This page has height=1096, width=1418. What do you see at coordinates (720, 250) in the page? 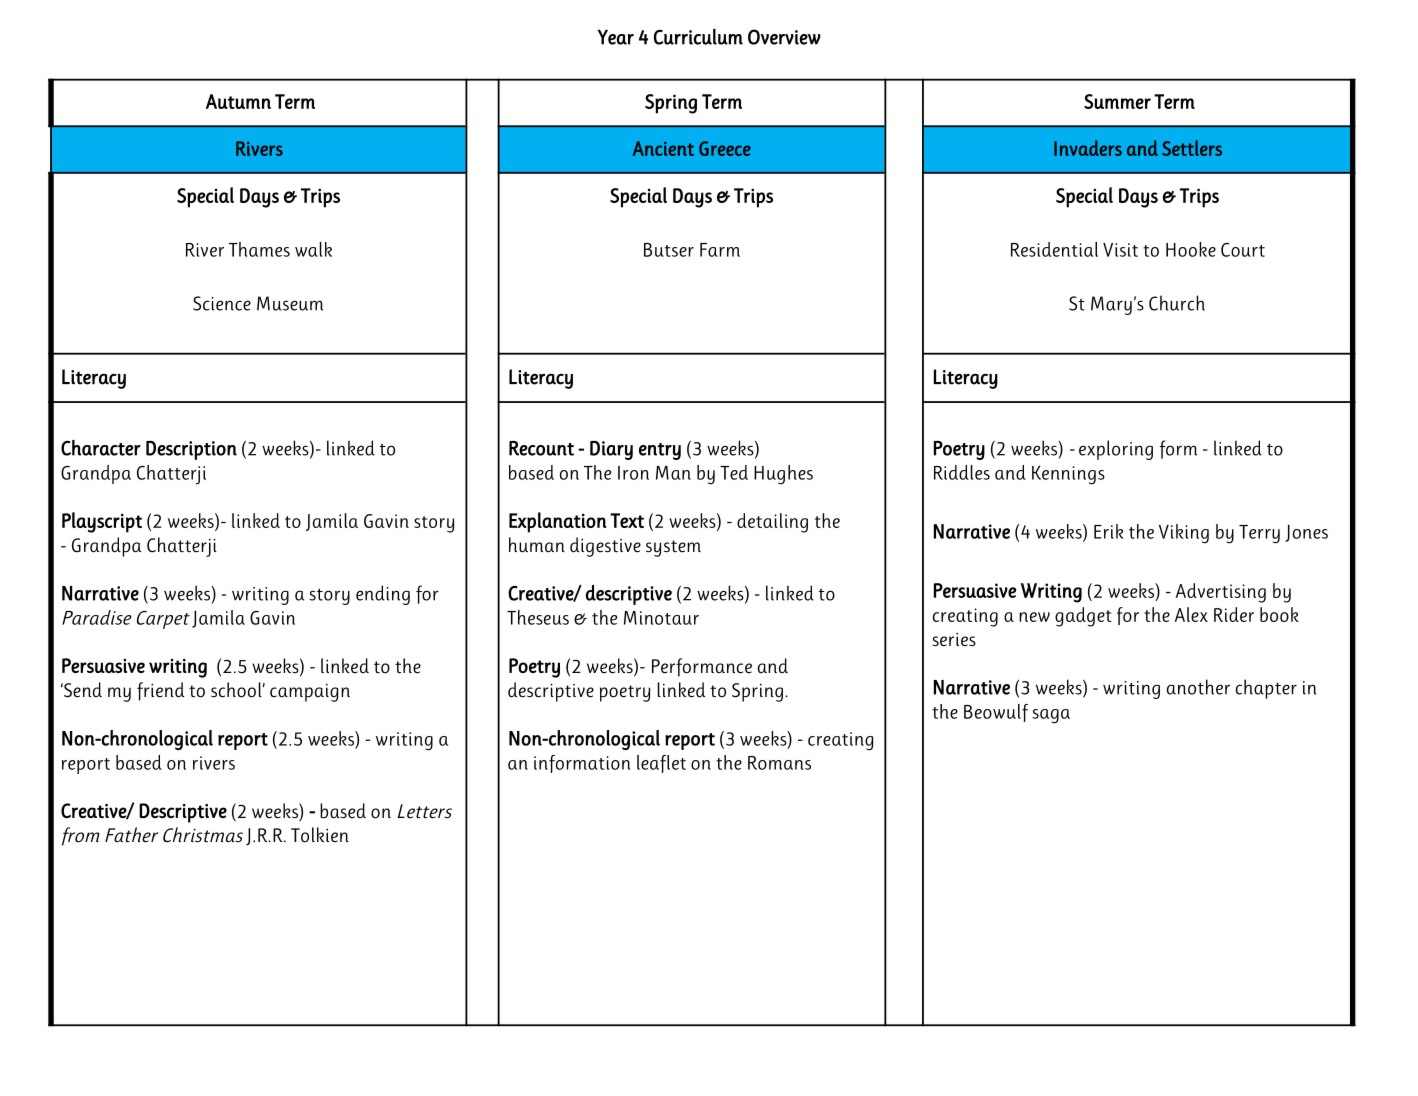
I see `Farm` at bounding box center [720, 250].
